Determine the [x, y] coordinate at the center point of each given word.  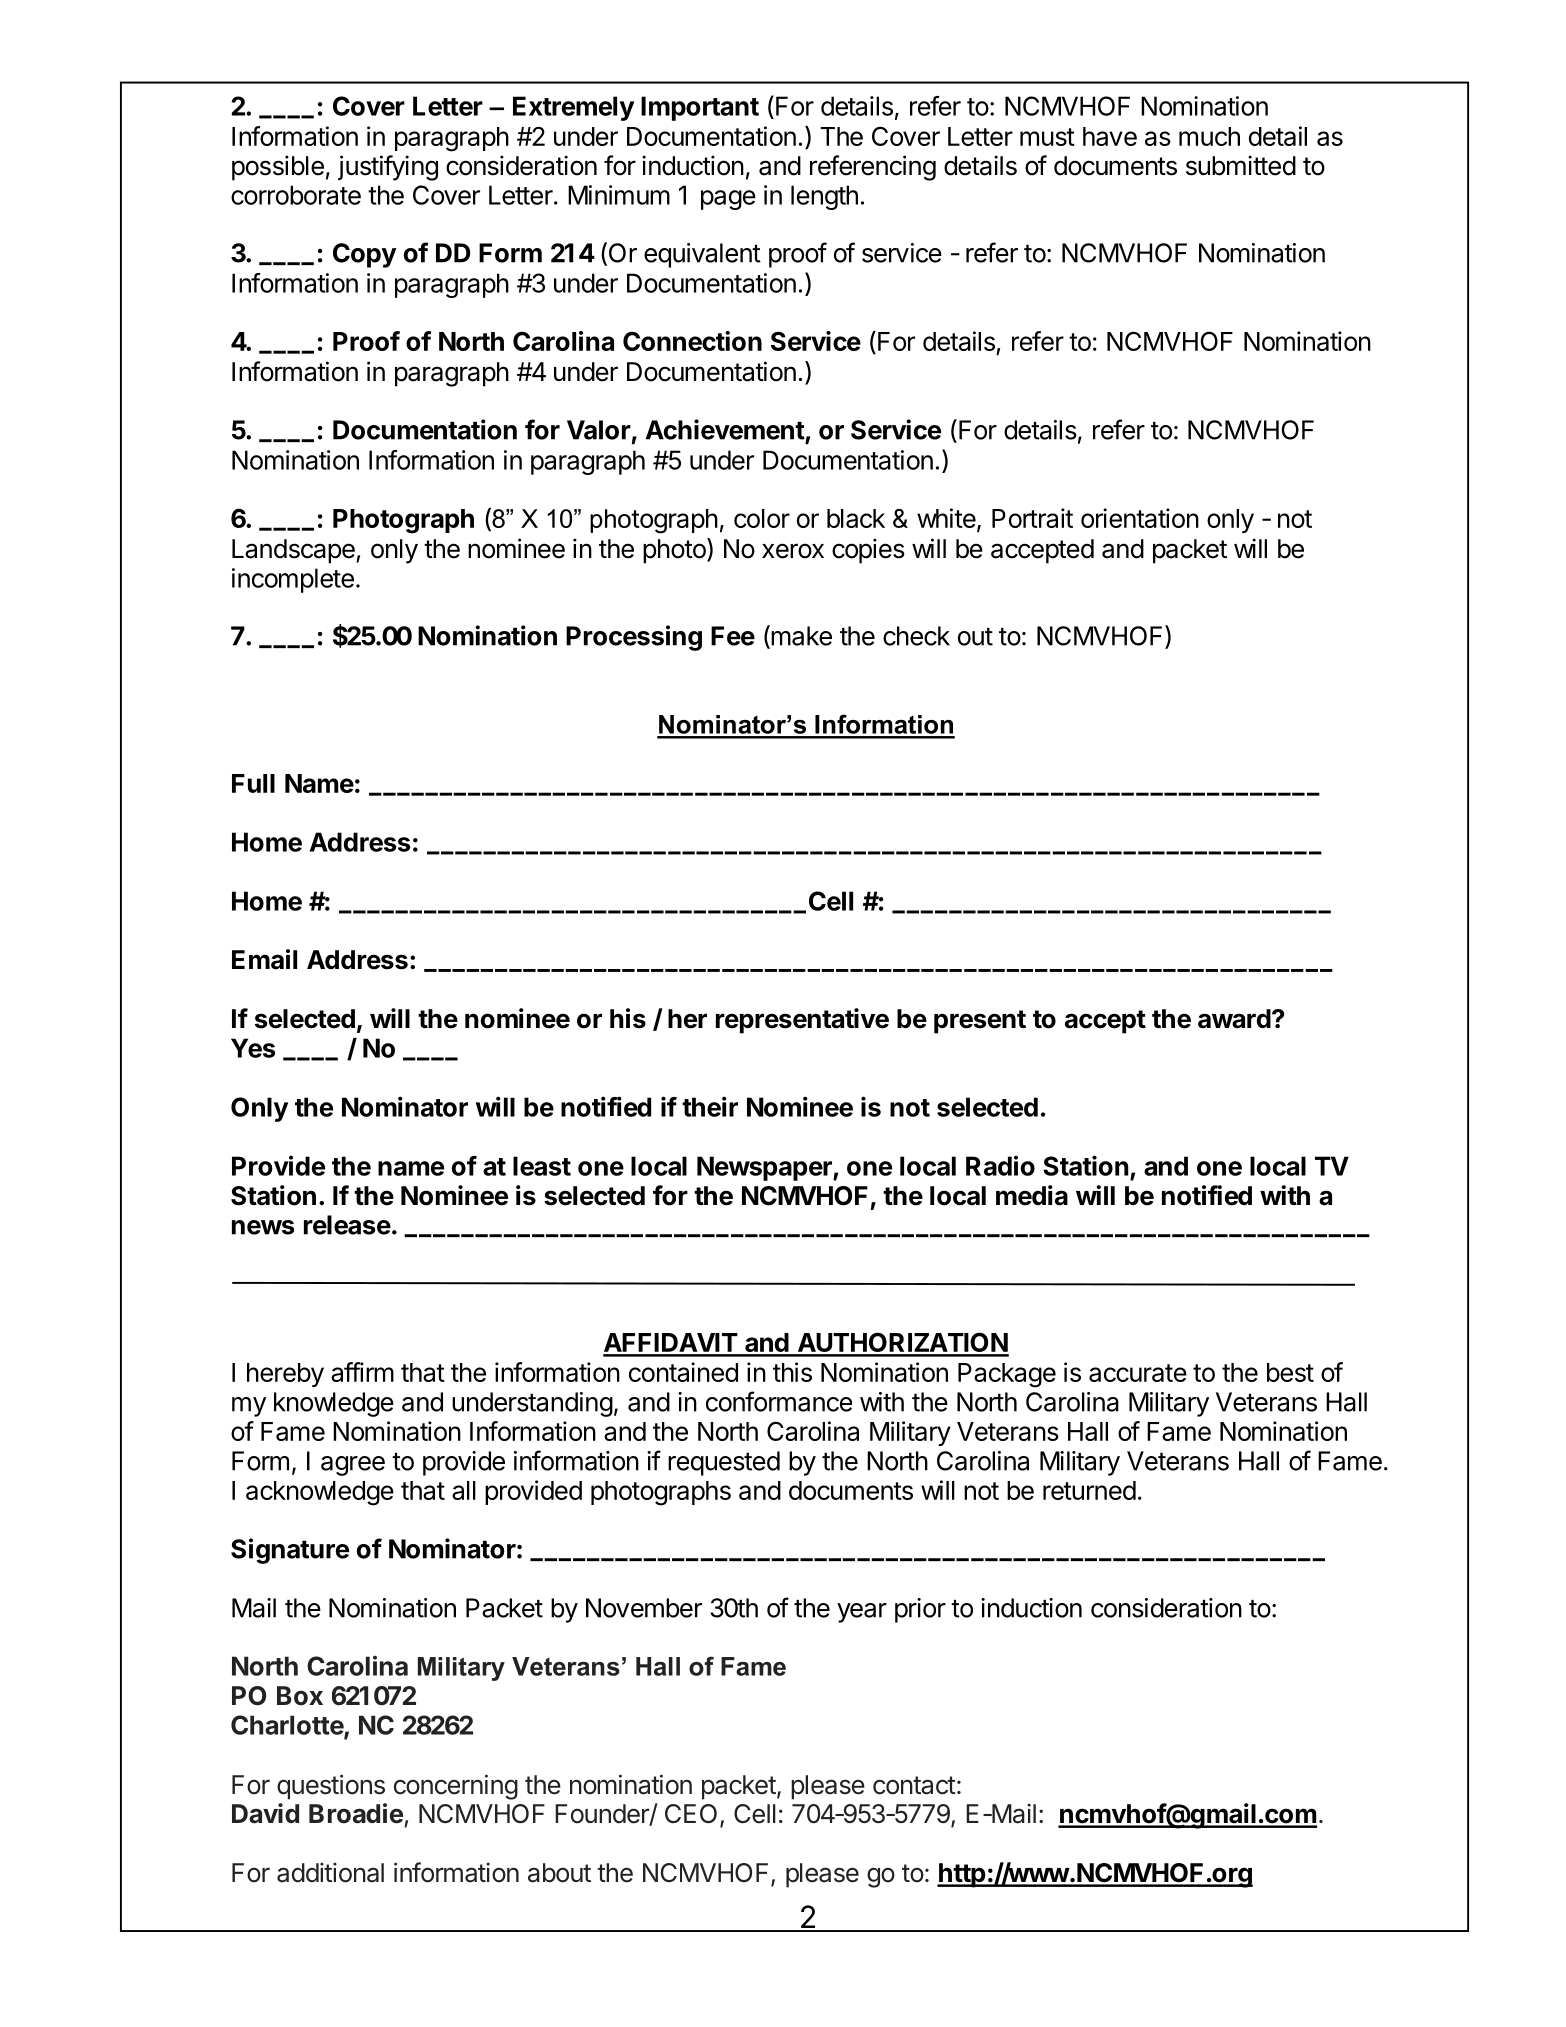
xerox [793, 551]
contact [914, 1785]
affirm [362, 1372]
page [728, 200]
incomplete [293, 580]
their [710, 1106]
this [792, 1372]
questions [331, 1787]
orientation [1140, 518]
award [1234, 1019]
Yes [253, 1048]
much [1209, 136]
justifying [388, 168]
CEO [691, 1814]
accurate [1138, 1373]
